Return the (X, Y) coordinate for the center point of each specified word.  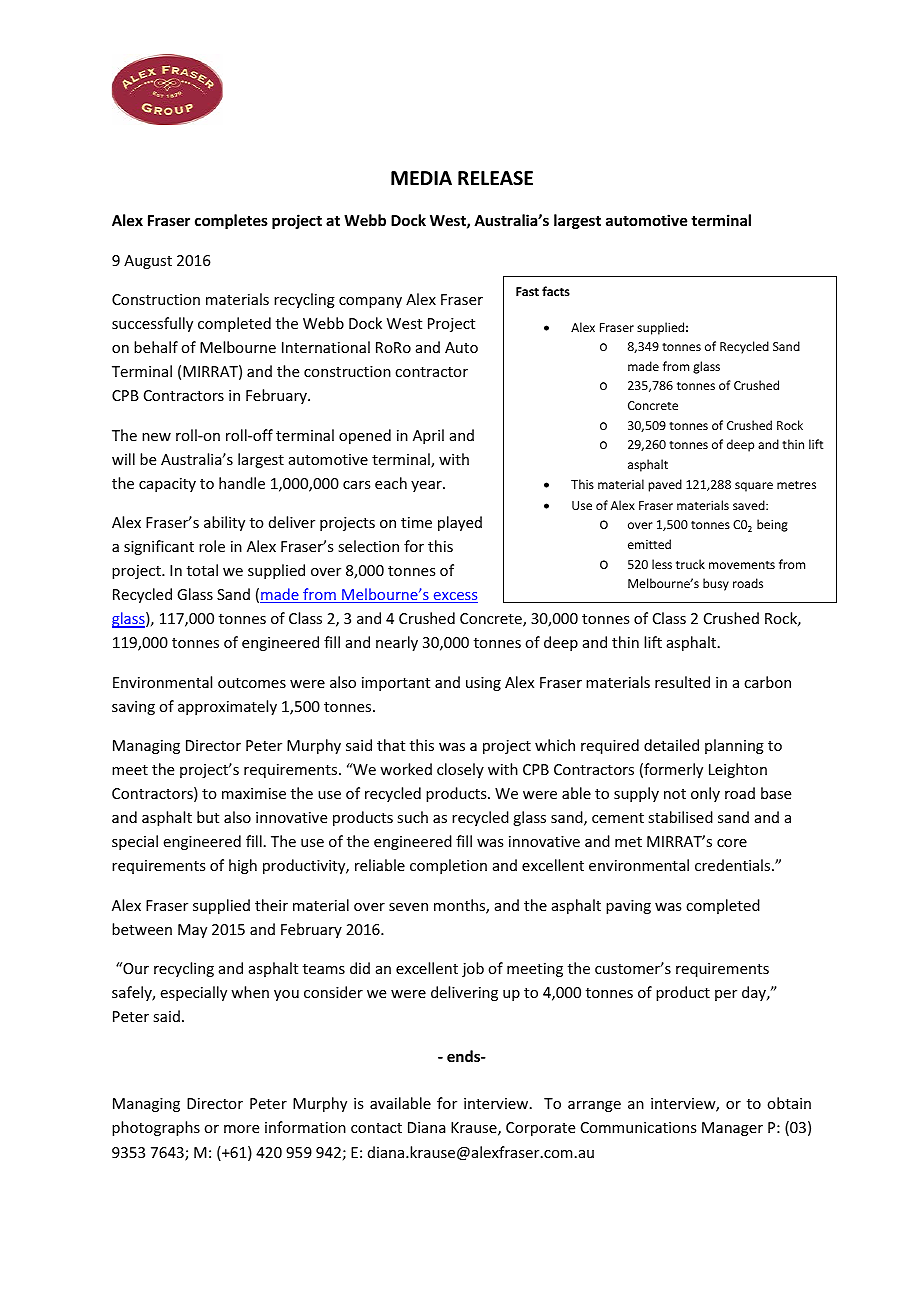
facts (556, 291)
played (460, 523)
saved (750, 505)
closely (460, 770)
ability (224, 523)
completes (231, 221)
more (241, 1129)
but (208, 817)
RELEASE (495, 178)
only (705, 794)
